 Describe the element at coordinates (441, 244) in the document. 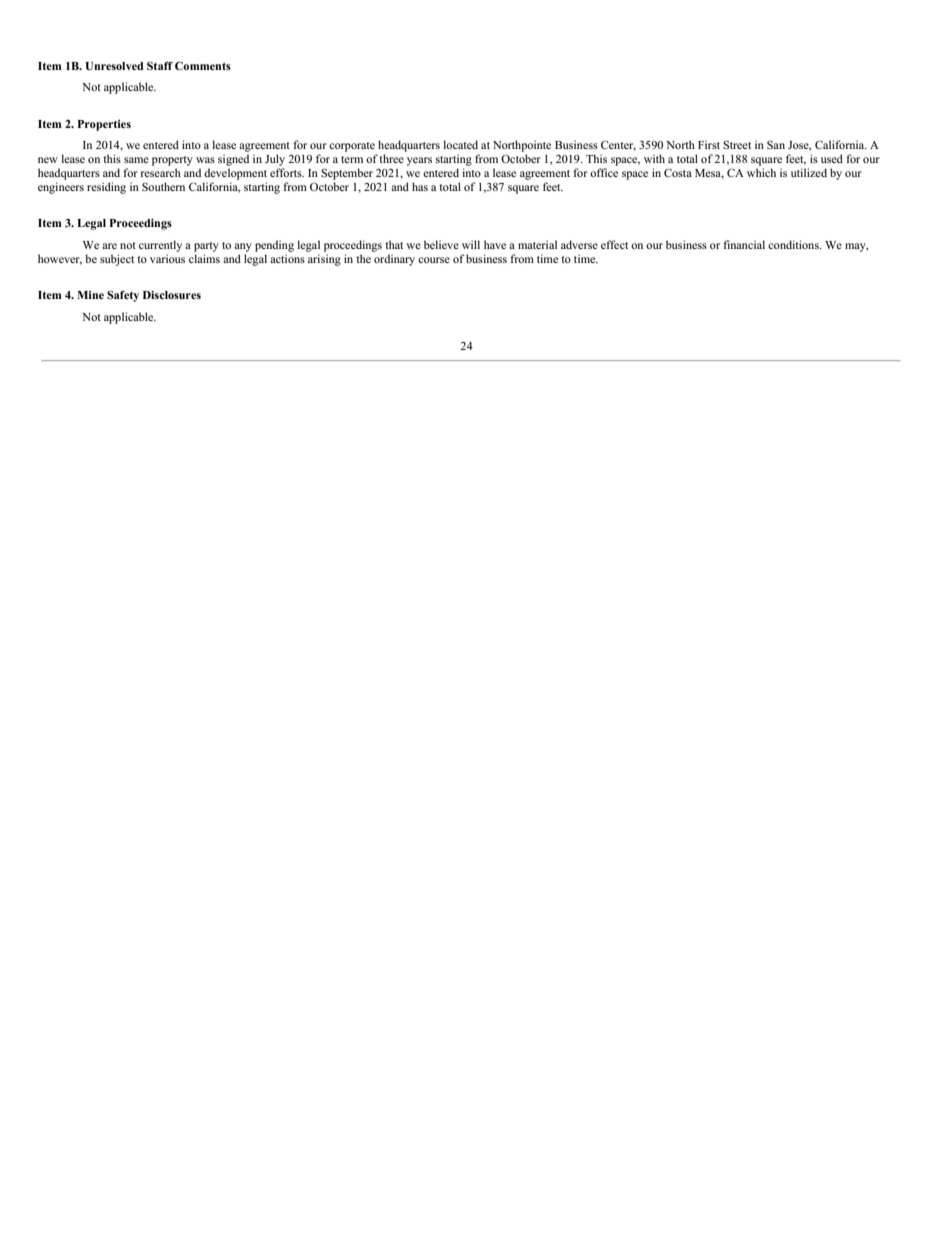

I see `believe` at that location.
